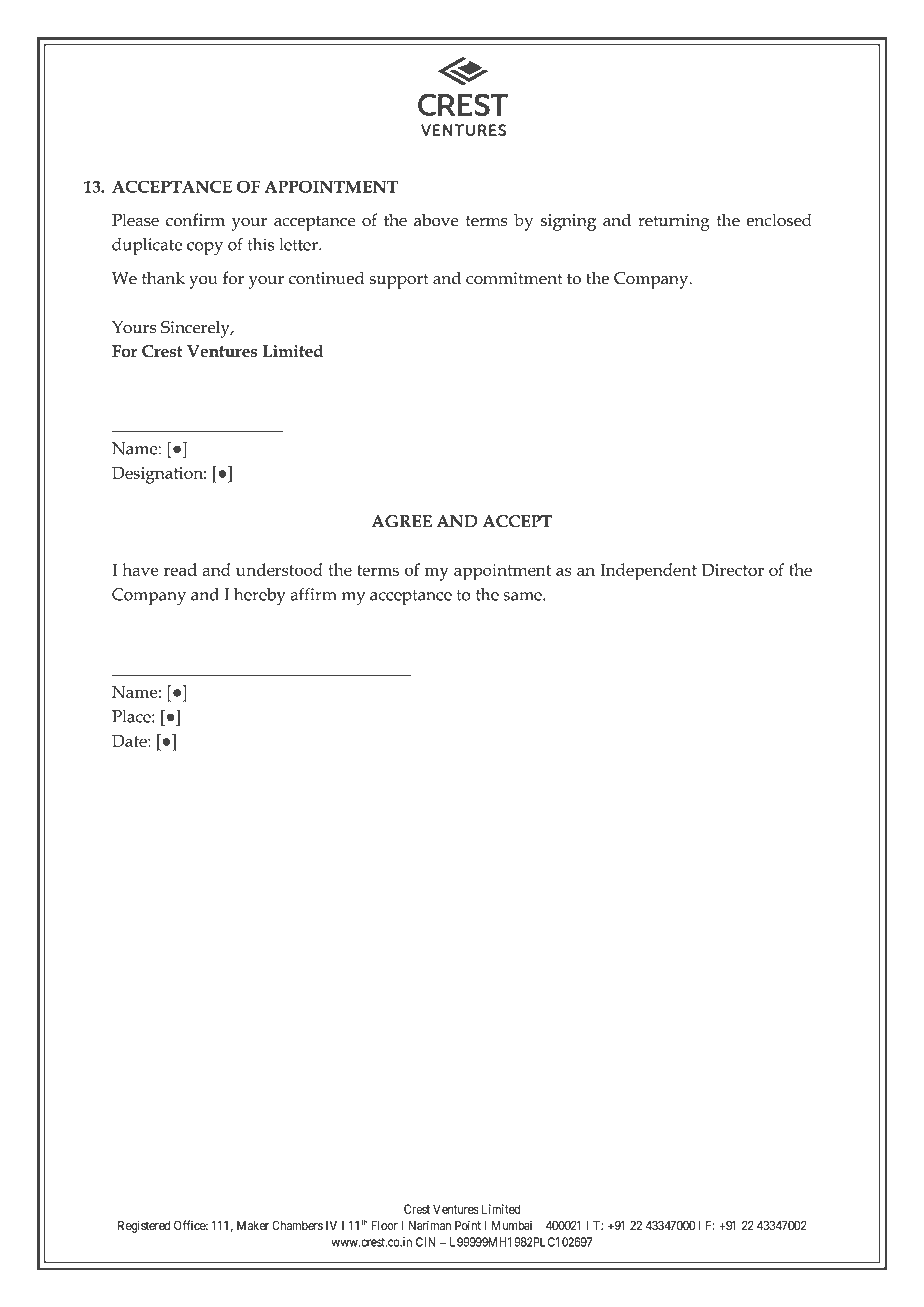 The image size is (924, 1307). Describe the element at coordinates (205, 248) in the document. I see `copy` at that location.
